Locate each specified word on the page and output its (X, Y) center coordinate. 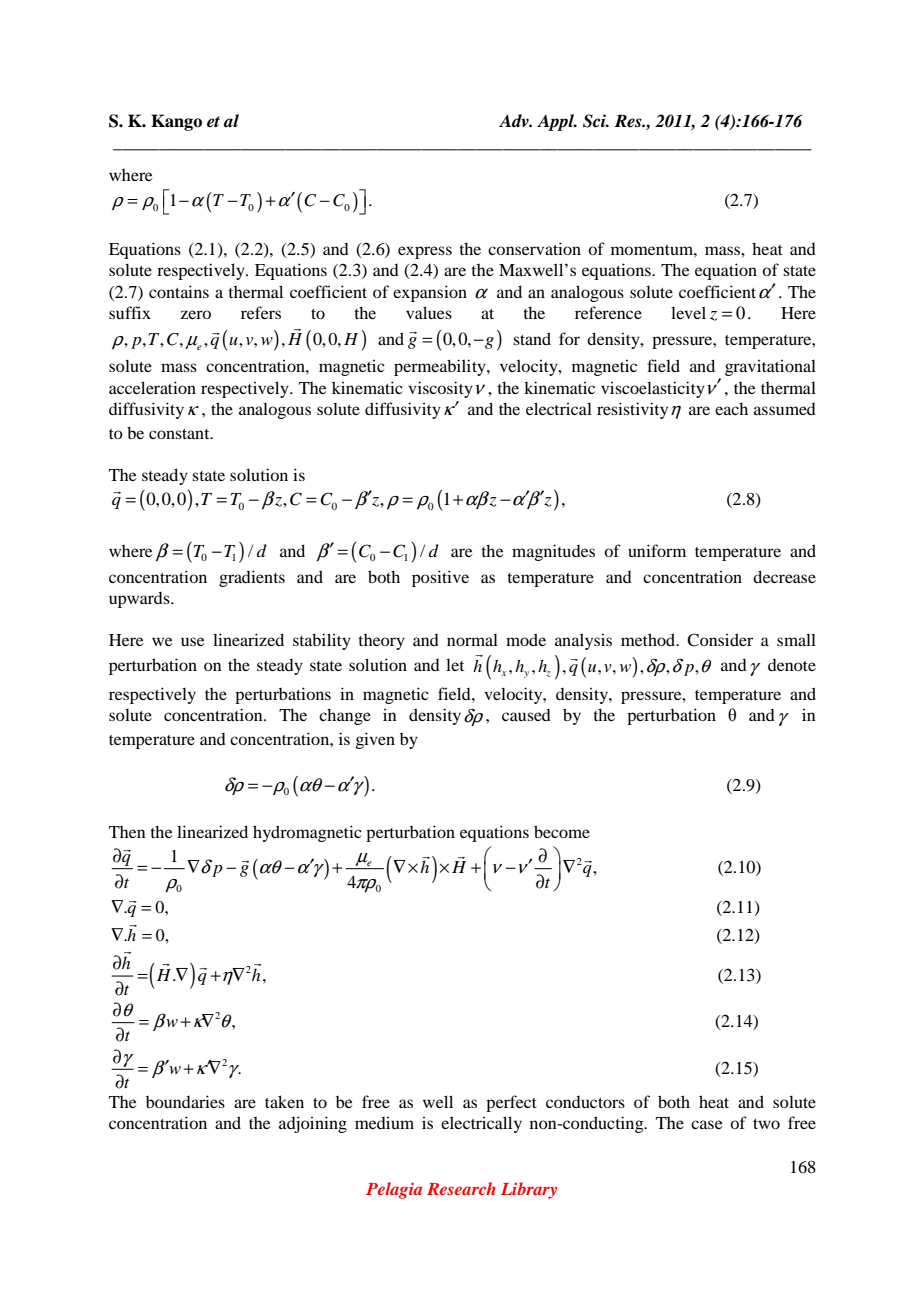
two (766, 1124)
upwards (140, 600)
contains (179, 291)
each (731, 409)
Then (127, 832)
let (455, 665)
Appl (557, 122)
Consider (720, 640)
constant (180, 434)
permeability (441, 367)
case (707, 1124)
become (562, 831)
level (688, 312)
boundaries (185, 1101)
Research (461, 1188)
